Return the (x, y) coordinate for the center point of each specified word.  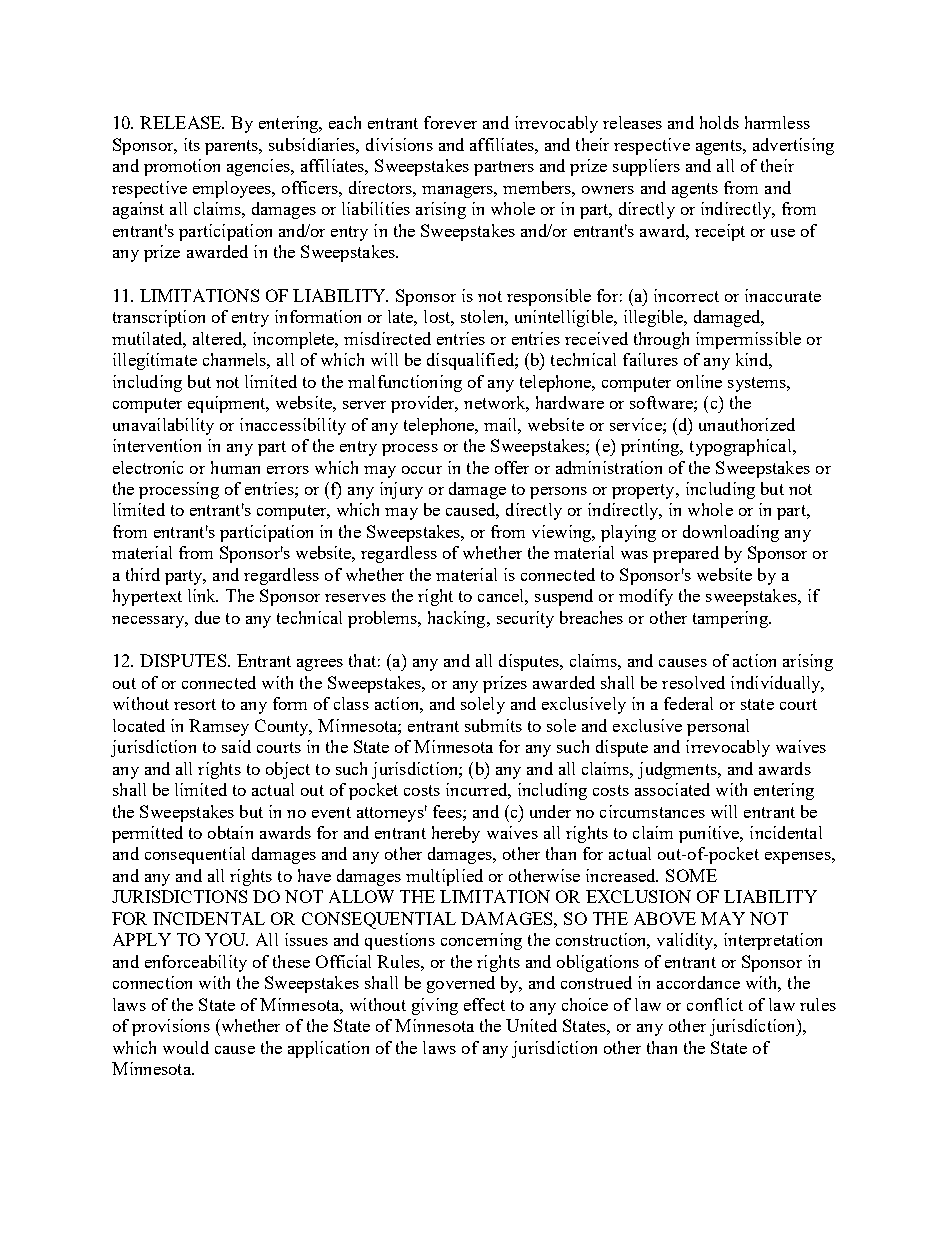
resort (195, 704)
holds (719, 122)
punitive (710, 834)
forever (450, 122)
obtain (230, 832)
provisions (171, 1027)
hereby (456, 834)
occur (422, 470)
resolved (693, 682)
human (235, 467)
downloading (731, 533)
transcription (159, 318)
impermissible (748, 340)
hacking (458, 619)
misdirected (387, 338)
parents (233, 147)
